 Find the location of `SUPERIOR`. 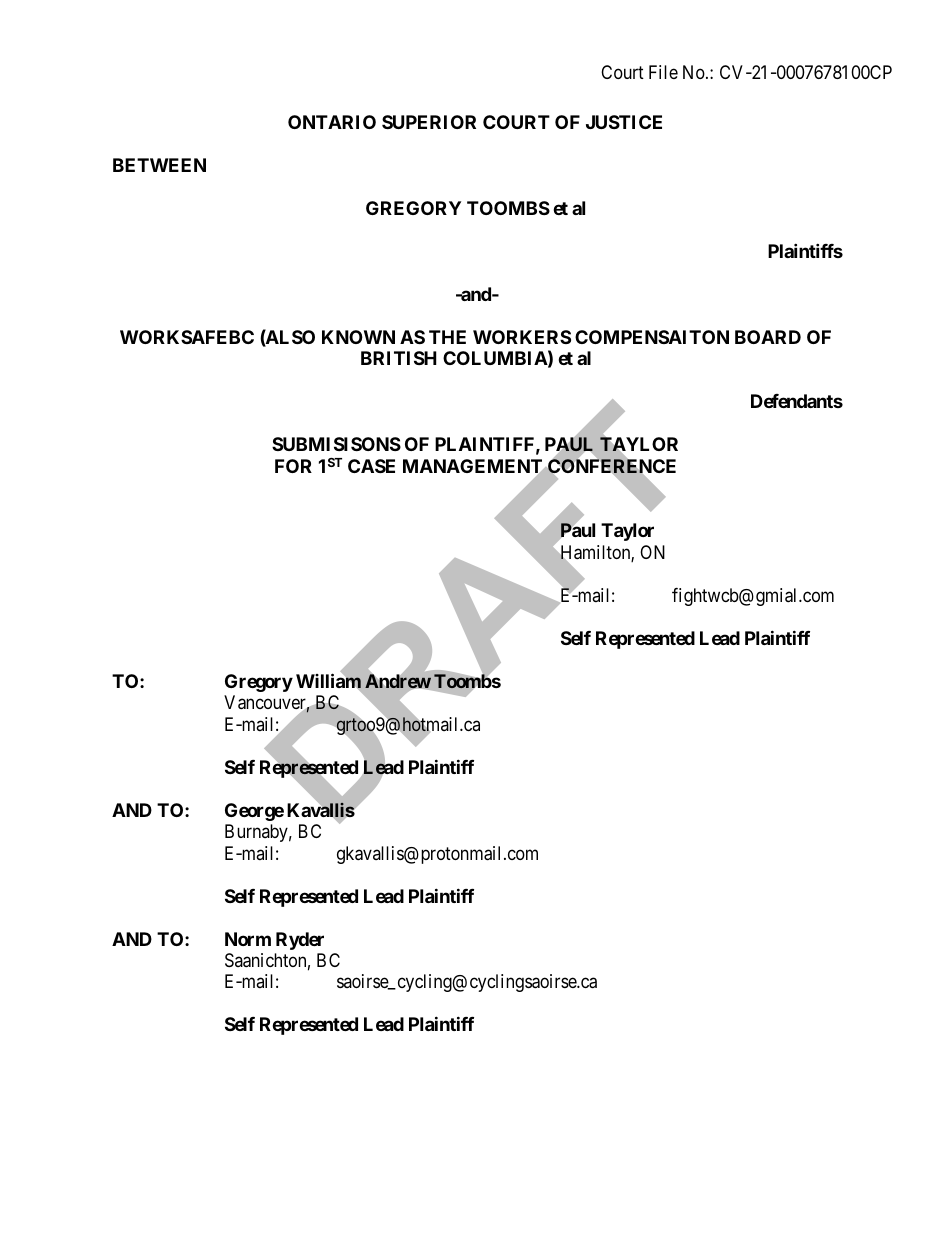

SUPERIOR is located at coordinates (429, 122).
